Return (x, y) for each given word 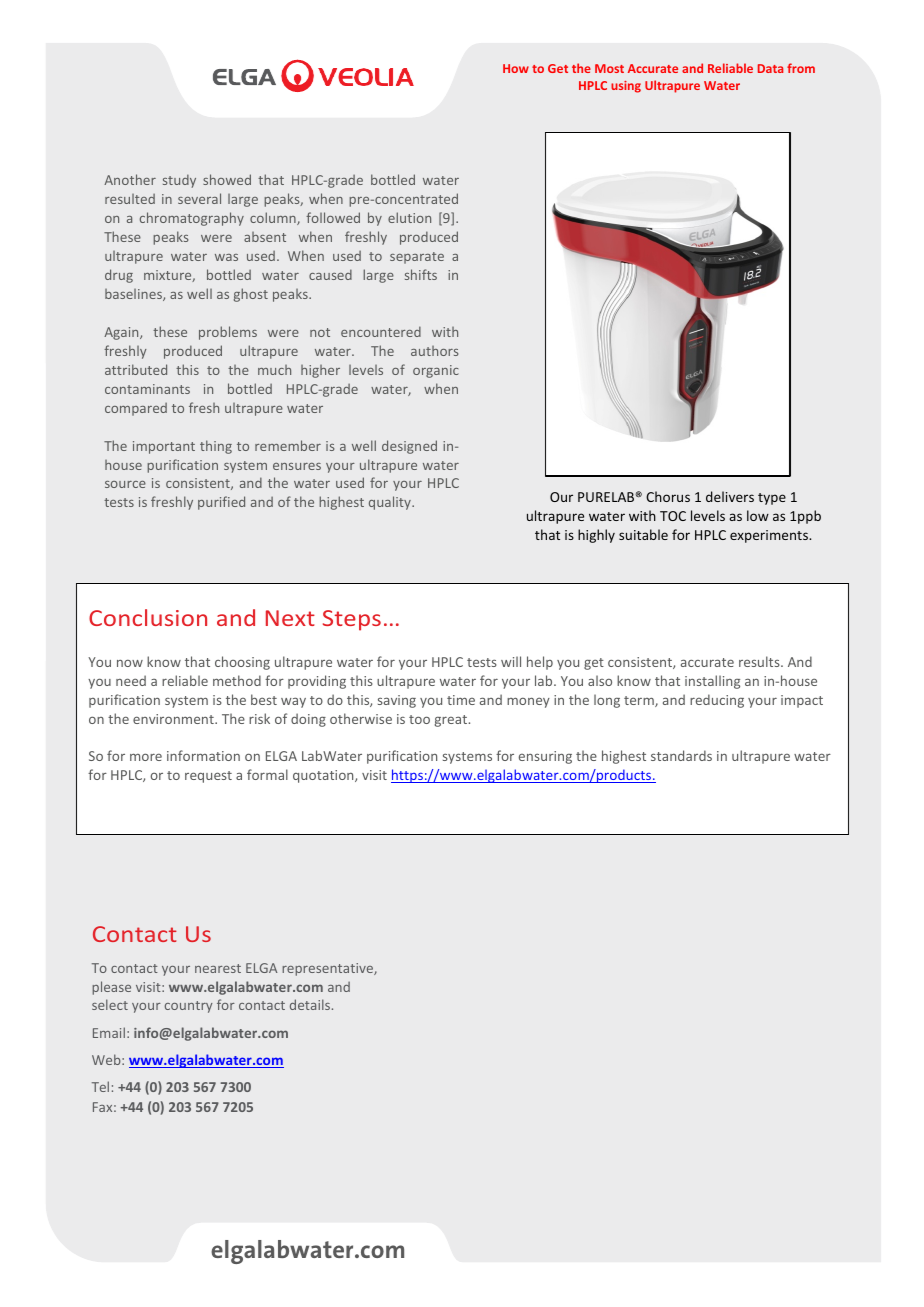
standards (681, 755)
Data (770, 68)
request (208, 777)
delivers (730, 496)
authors (434, 351)
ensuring (545, 757)
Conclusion (148, 617)
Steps (352, 620)
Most (609, 68)
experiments (770, 536)
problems (228, 333)
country (189, 1007)
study (179, 181)
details (311, 1004)
